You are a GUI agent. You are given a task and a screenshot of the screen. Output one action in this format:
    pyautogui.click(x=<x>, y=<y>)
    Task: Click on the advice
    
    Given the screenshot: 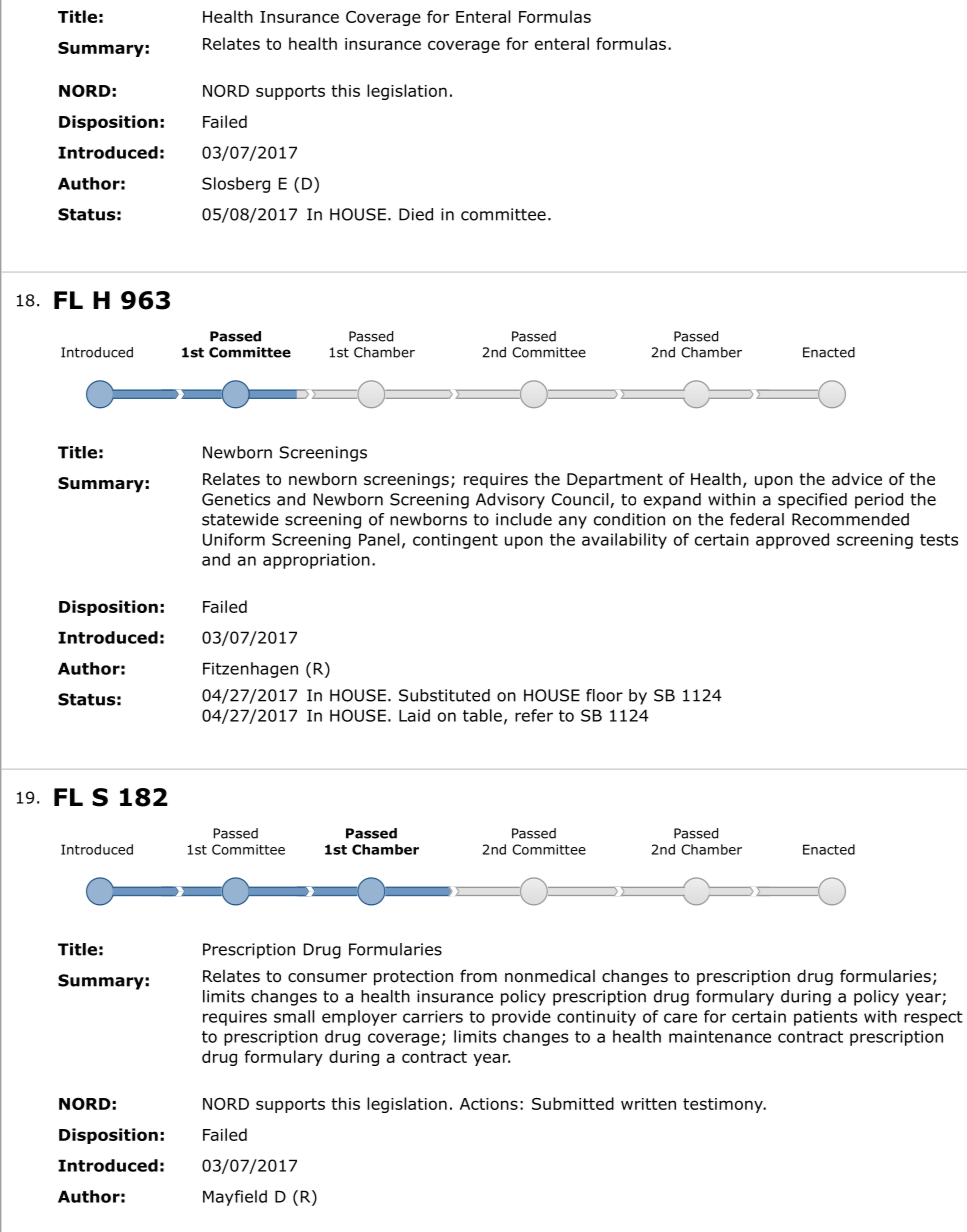 What is the action you would take?
    pyautogui.click(x=857, y=479)
